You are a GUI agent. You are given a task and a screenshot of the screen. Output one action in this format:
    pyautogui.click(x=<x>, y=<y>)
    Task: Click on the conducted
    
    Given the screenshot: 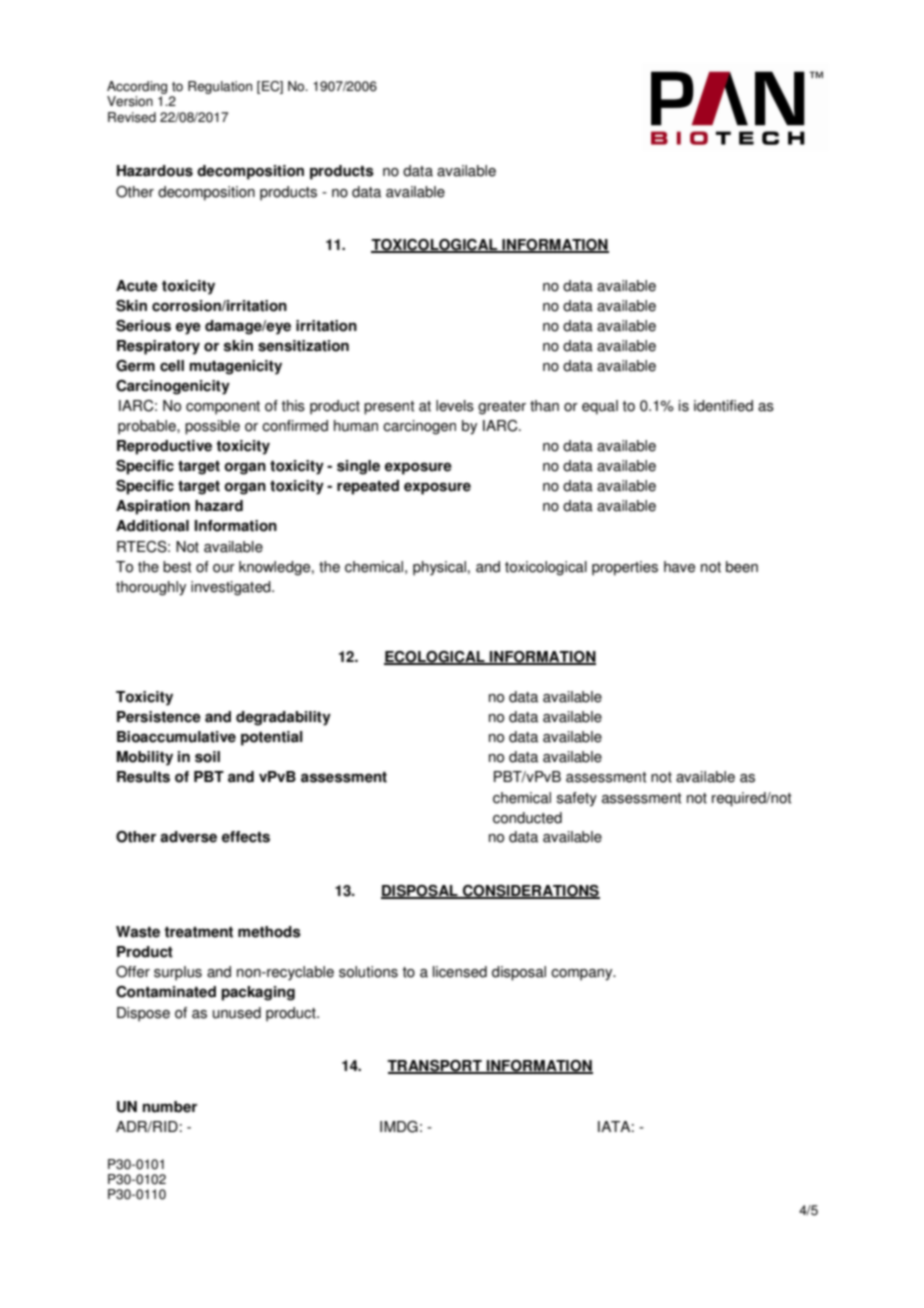 What is the action you would take?
    pyautogui.click(x=527, y=818)
